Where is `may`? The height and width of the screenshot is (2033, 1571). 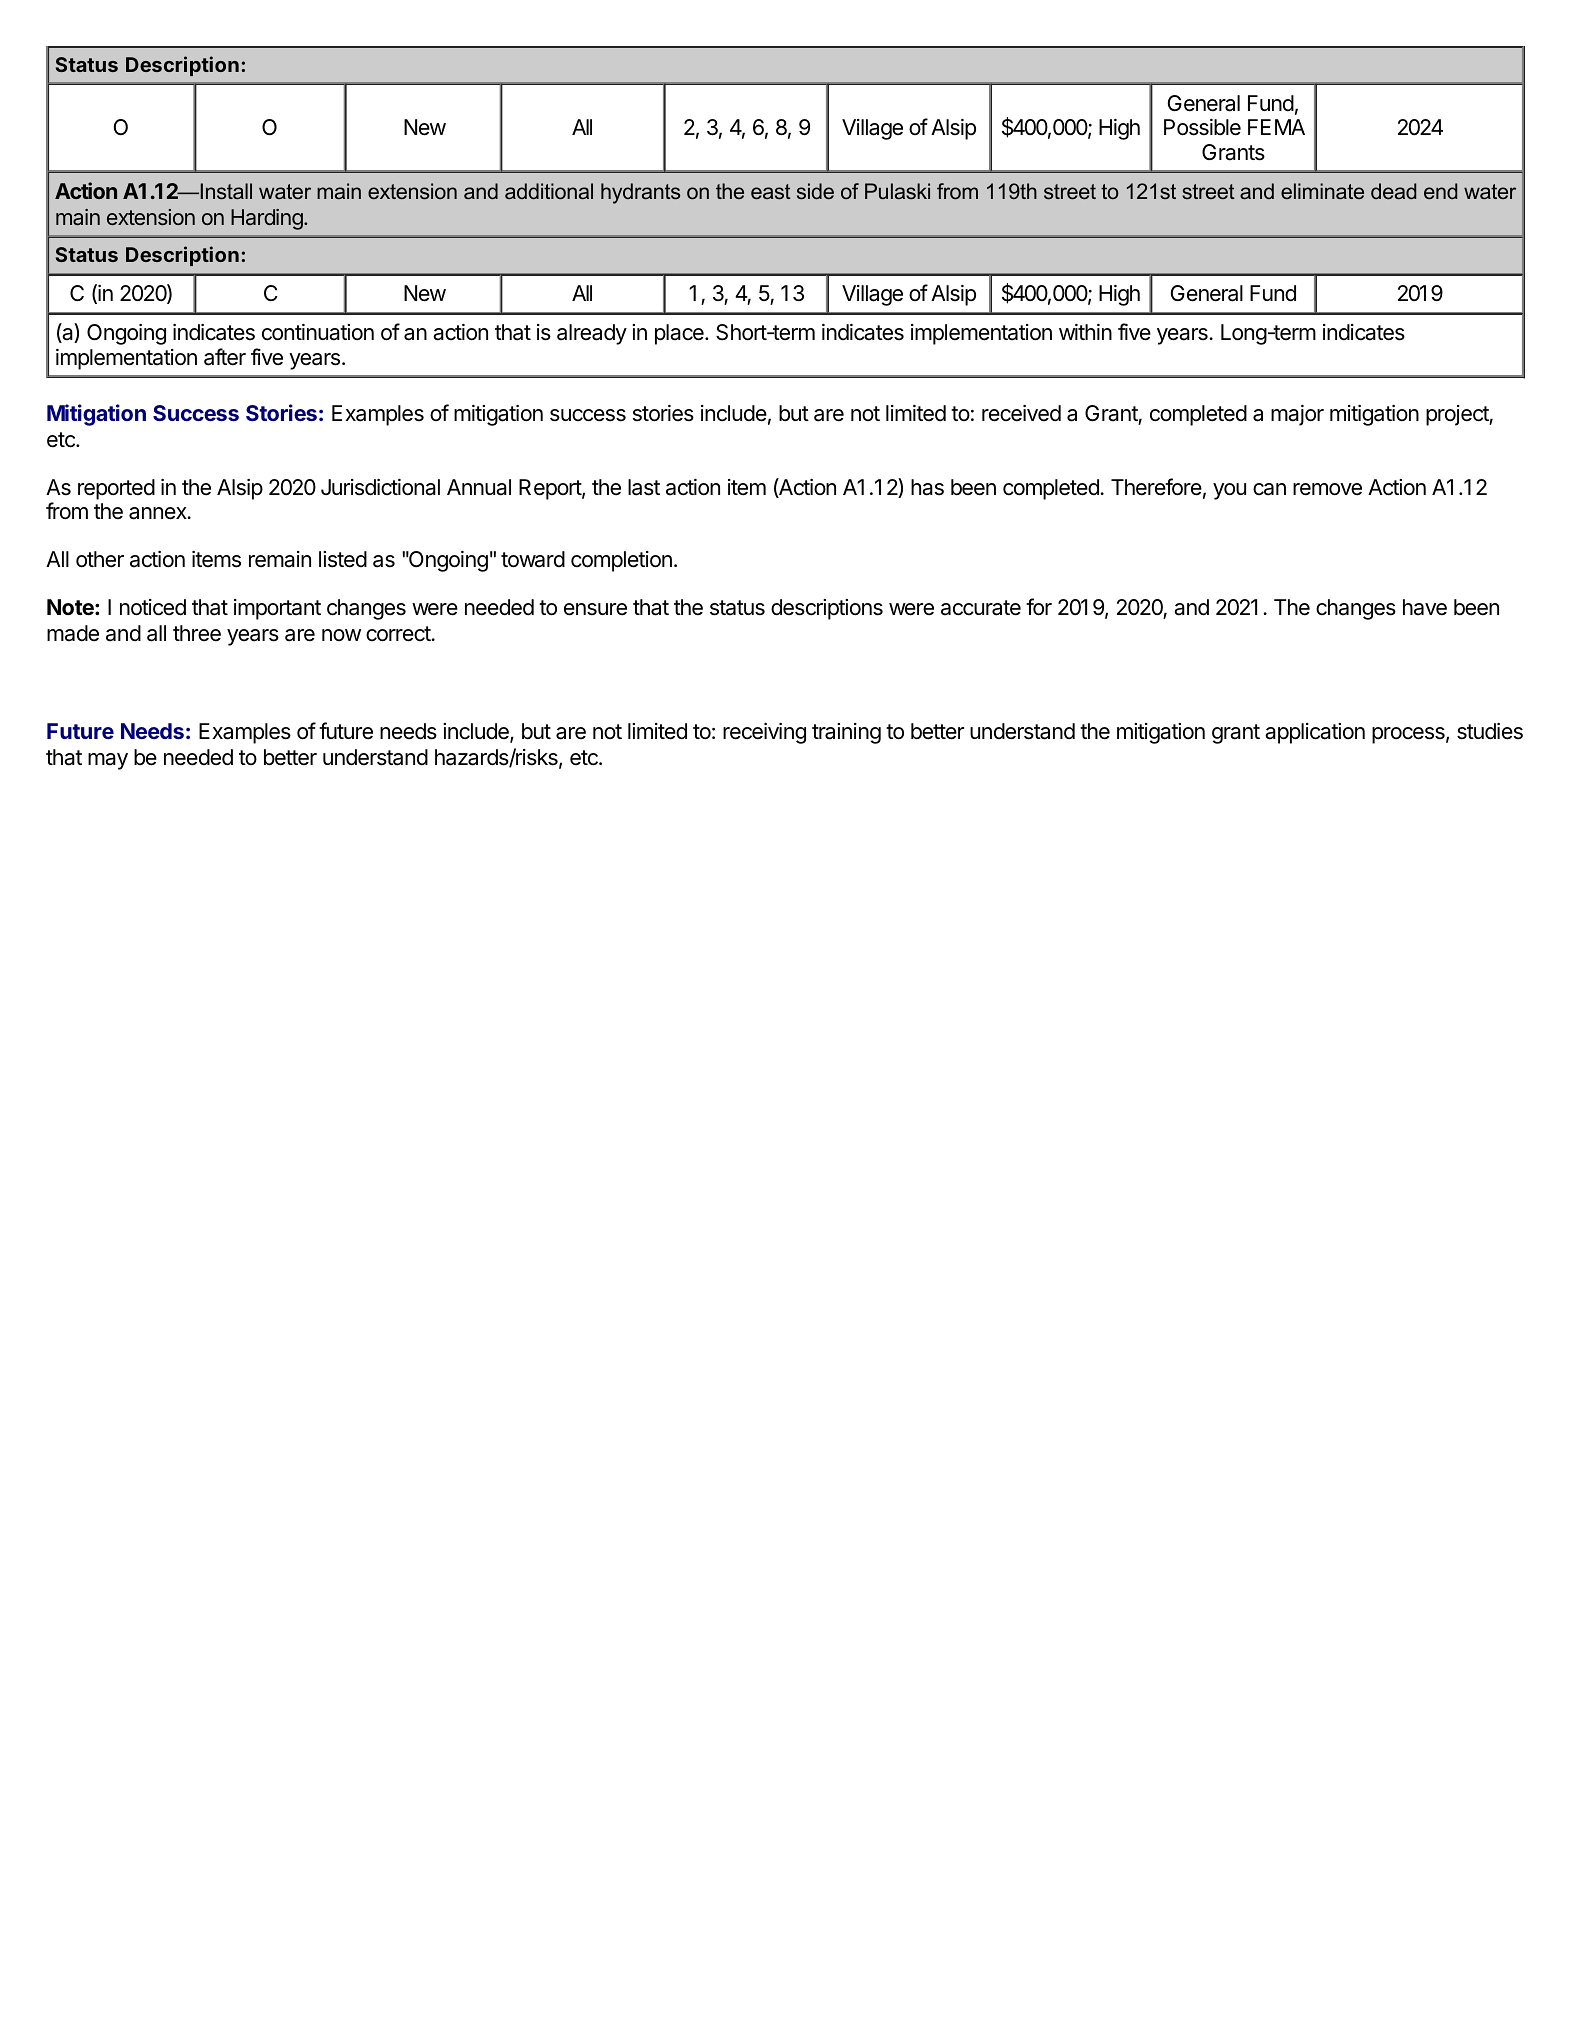 may is located at coordinates (108, 761).
